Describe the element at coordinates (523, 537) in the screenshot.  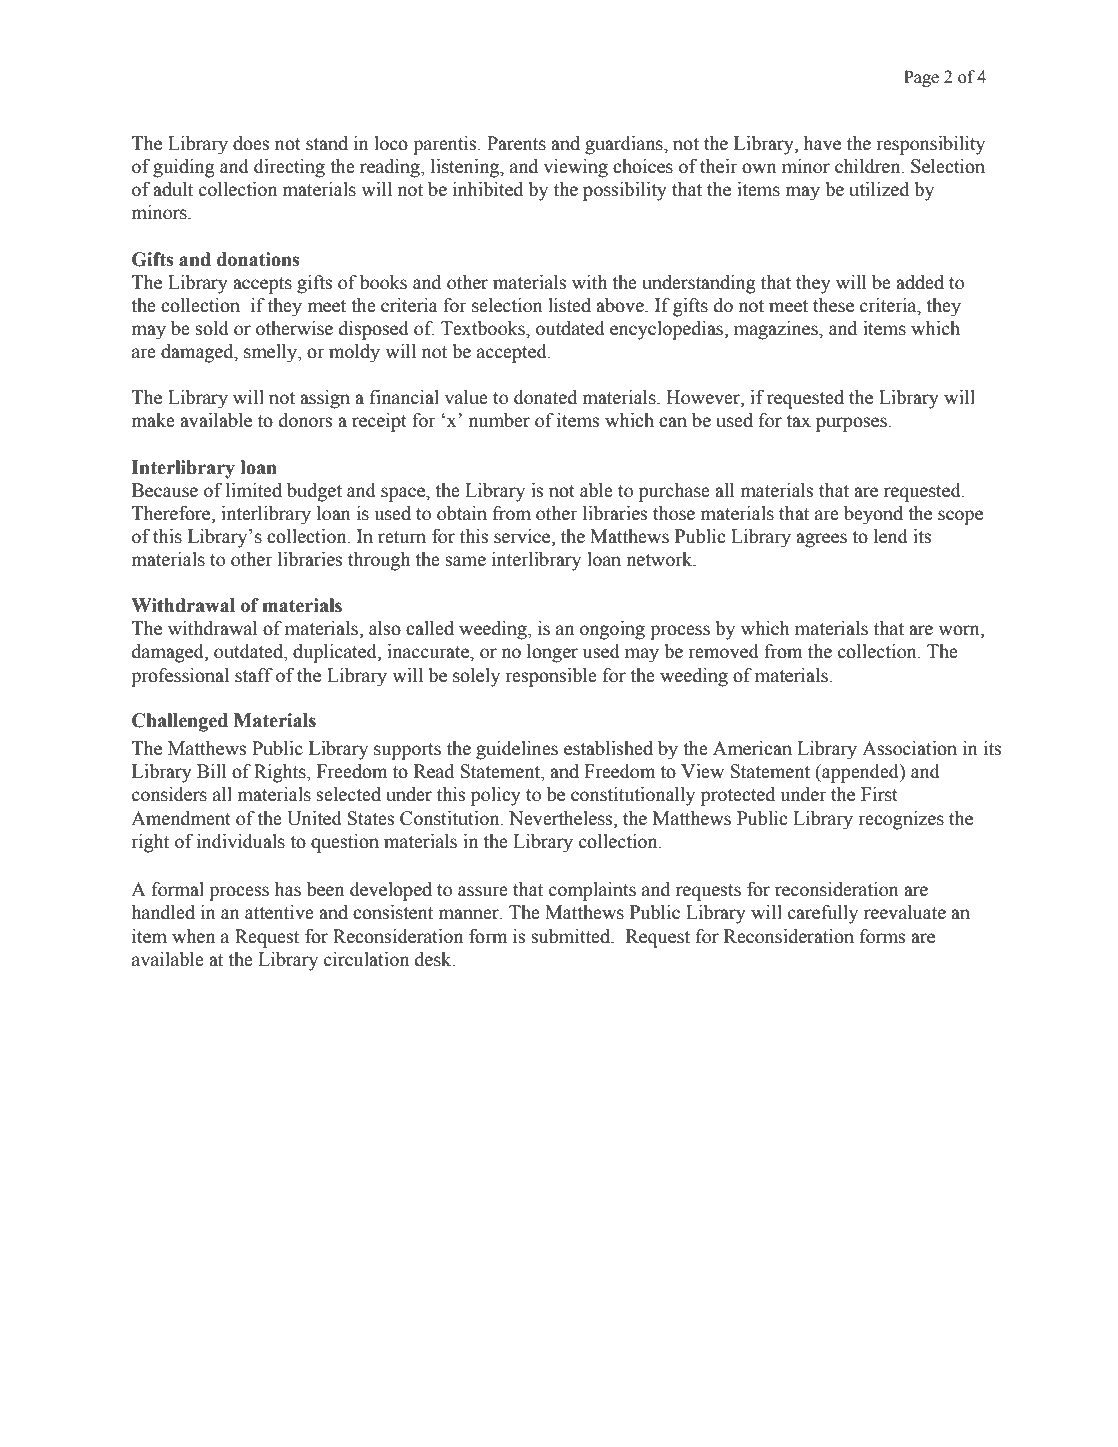
I see `service` at that location.
